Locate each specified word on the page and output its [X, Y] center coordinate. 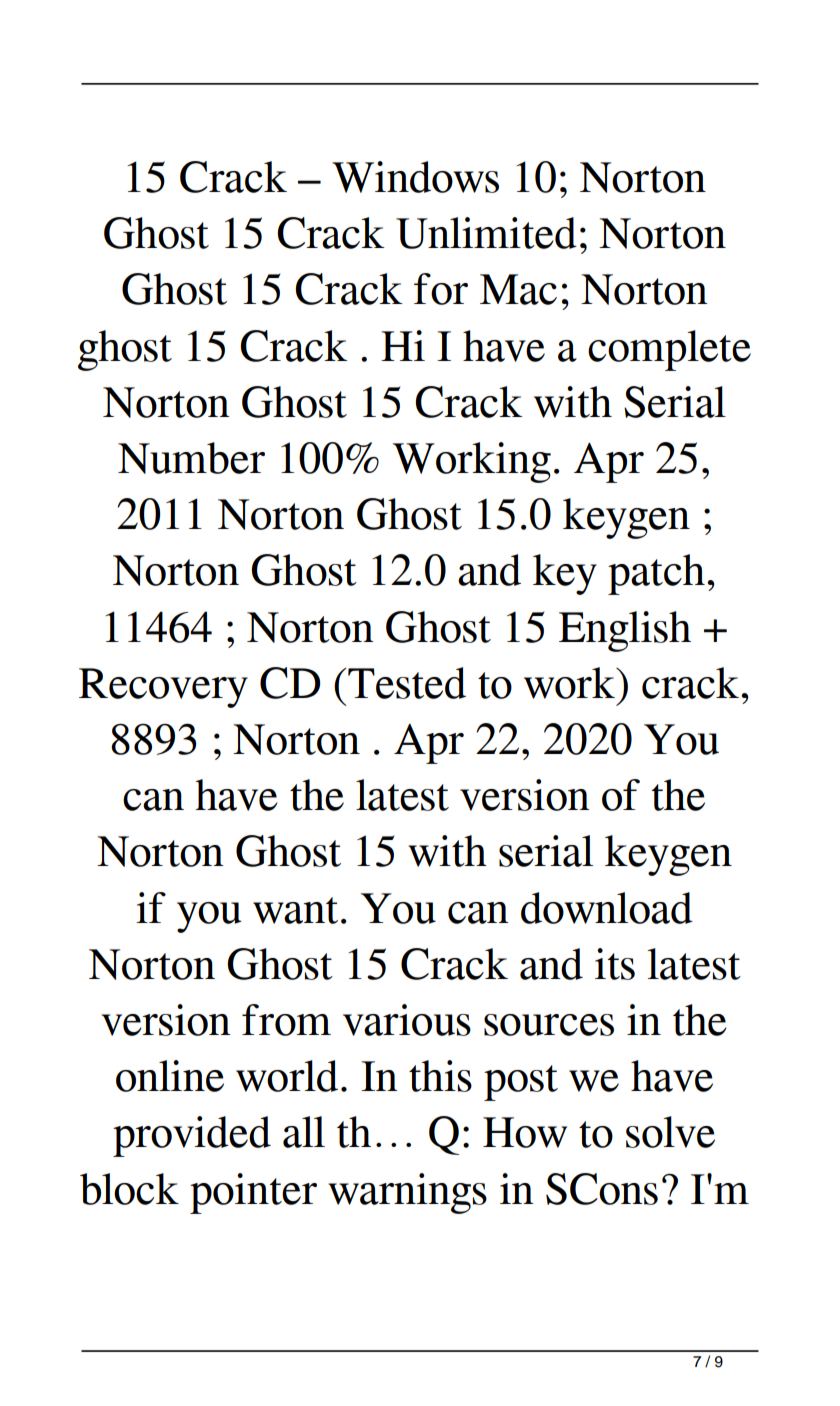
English [625, 631]
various [407, 1020]
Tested [406, 683]
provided [192, 1136]
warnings [407, 1193]
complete [669, 350]
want [295, 910]
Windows [415, 177]
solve [670, 1132]
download [607, 908]
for [441, 289]
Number [191, 458]
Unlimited [486, 233]
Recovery [163, 688]
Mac [518, 289]
